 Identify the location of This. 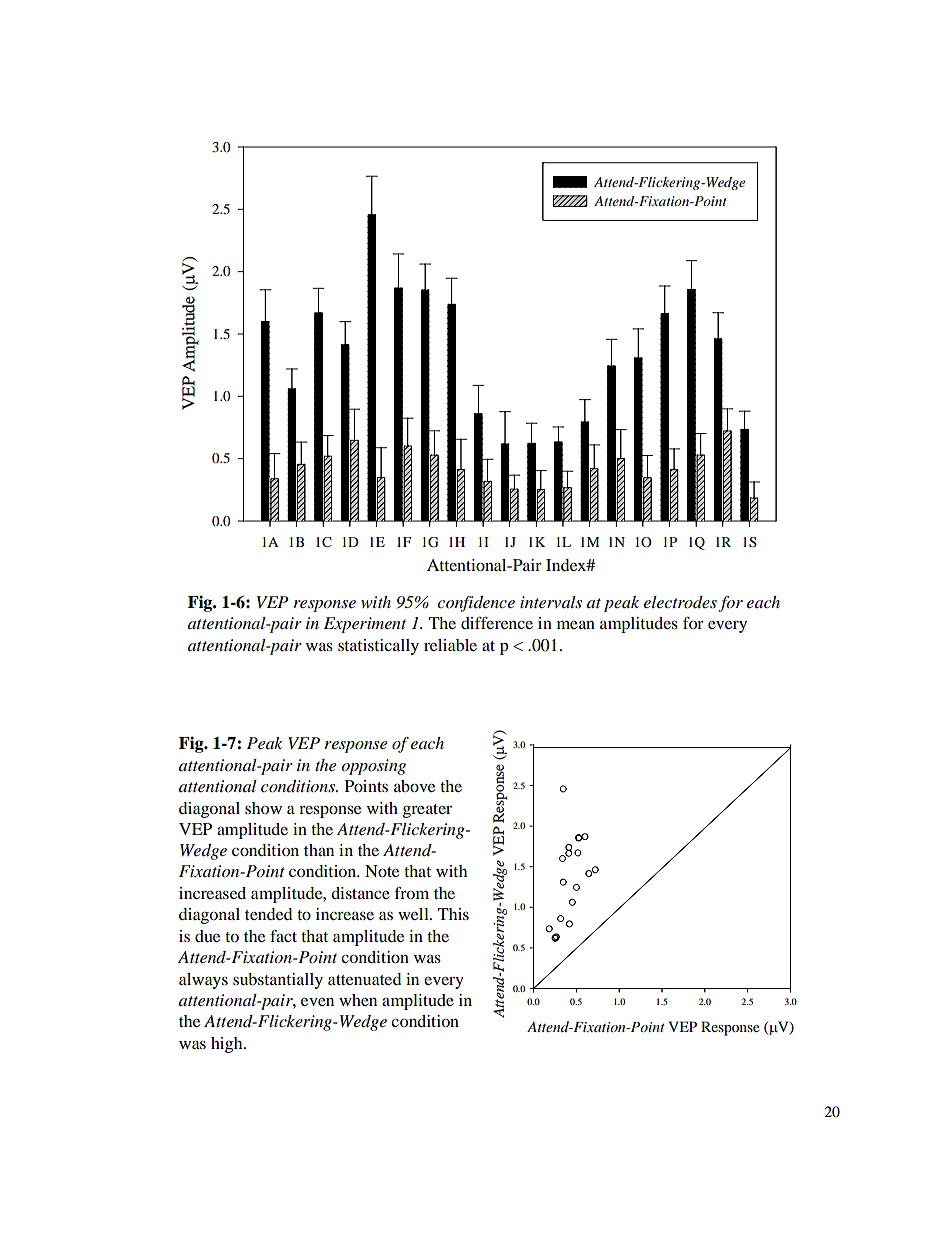
(453, 914).
